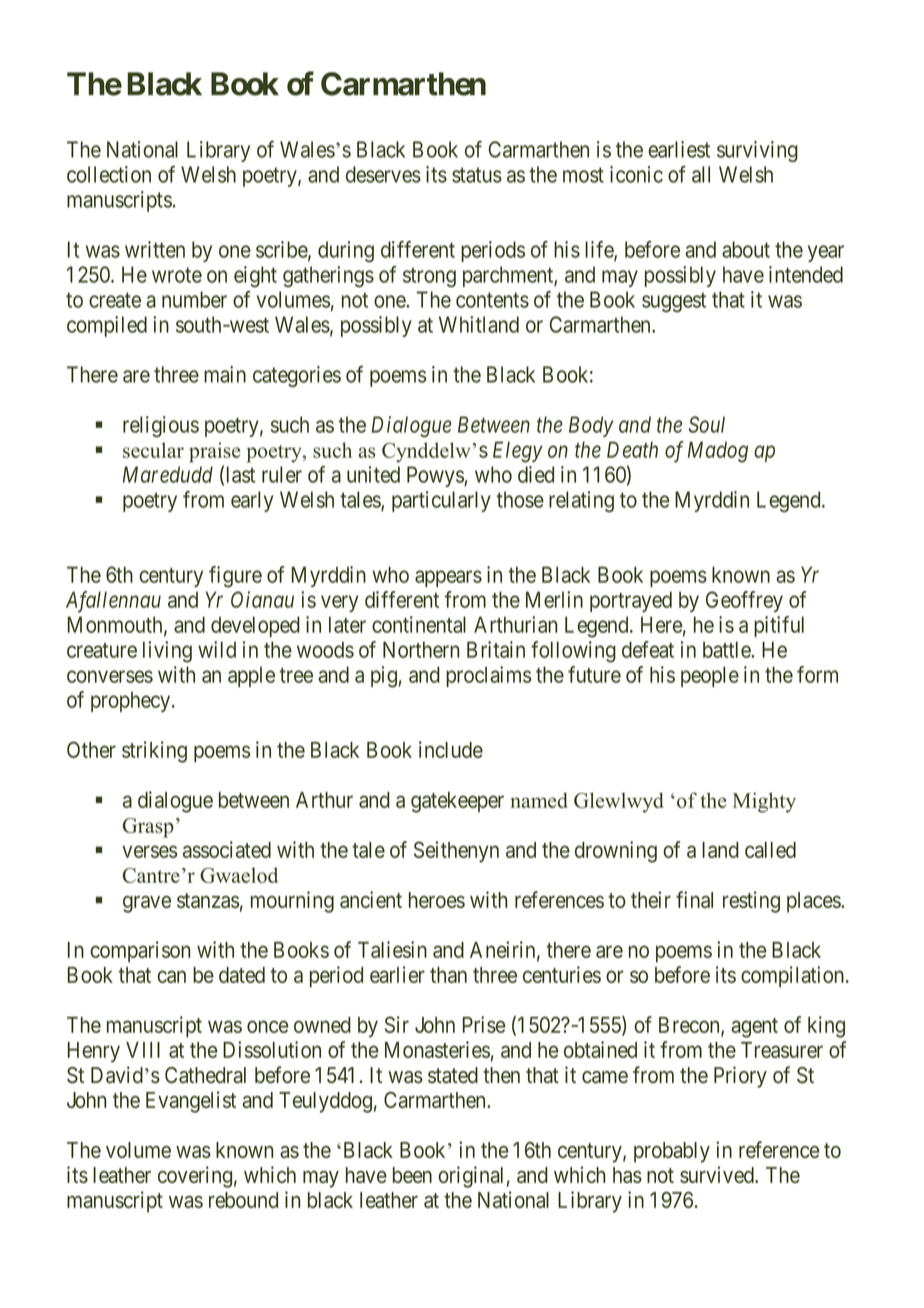 The width and height of the document is (924, 1308). Describe the element at coordinates (109, 174) in the document. I see `collection` at that location.
